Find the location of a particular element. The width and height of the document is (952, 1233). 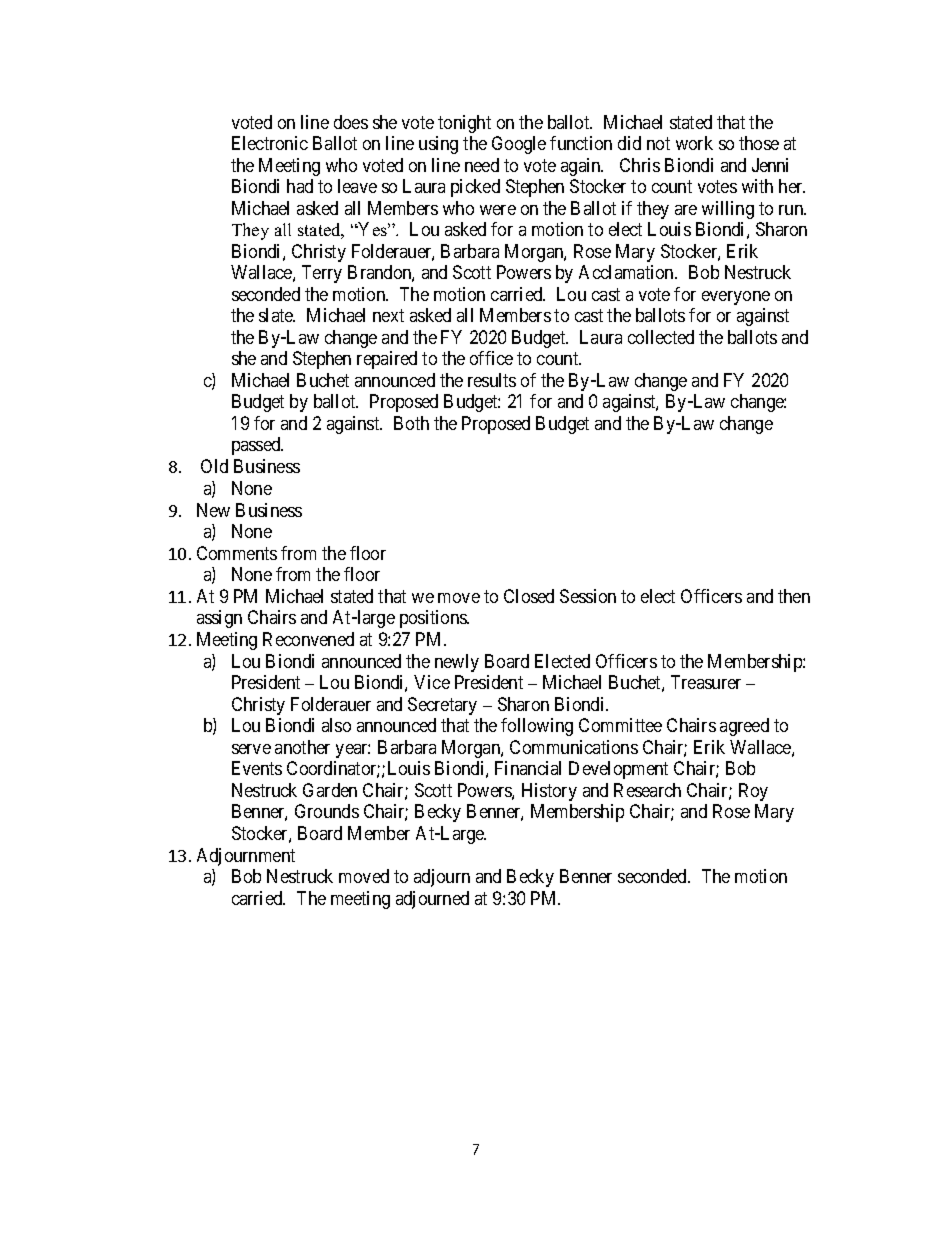

collected is located at coordinates (661, 337).
